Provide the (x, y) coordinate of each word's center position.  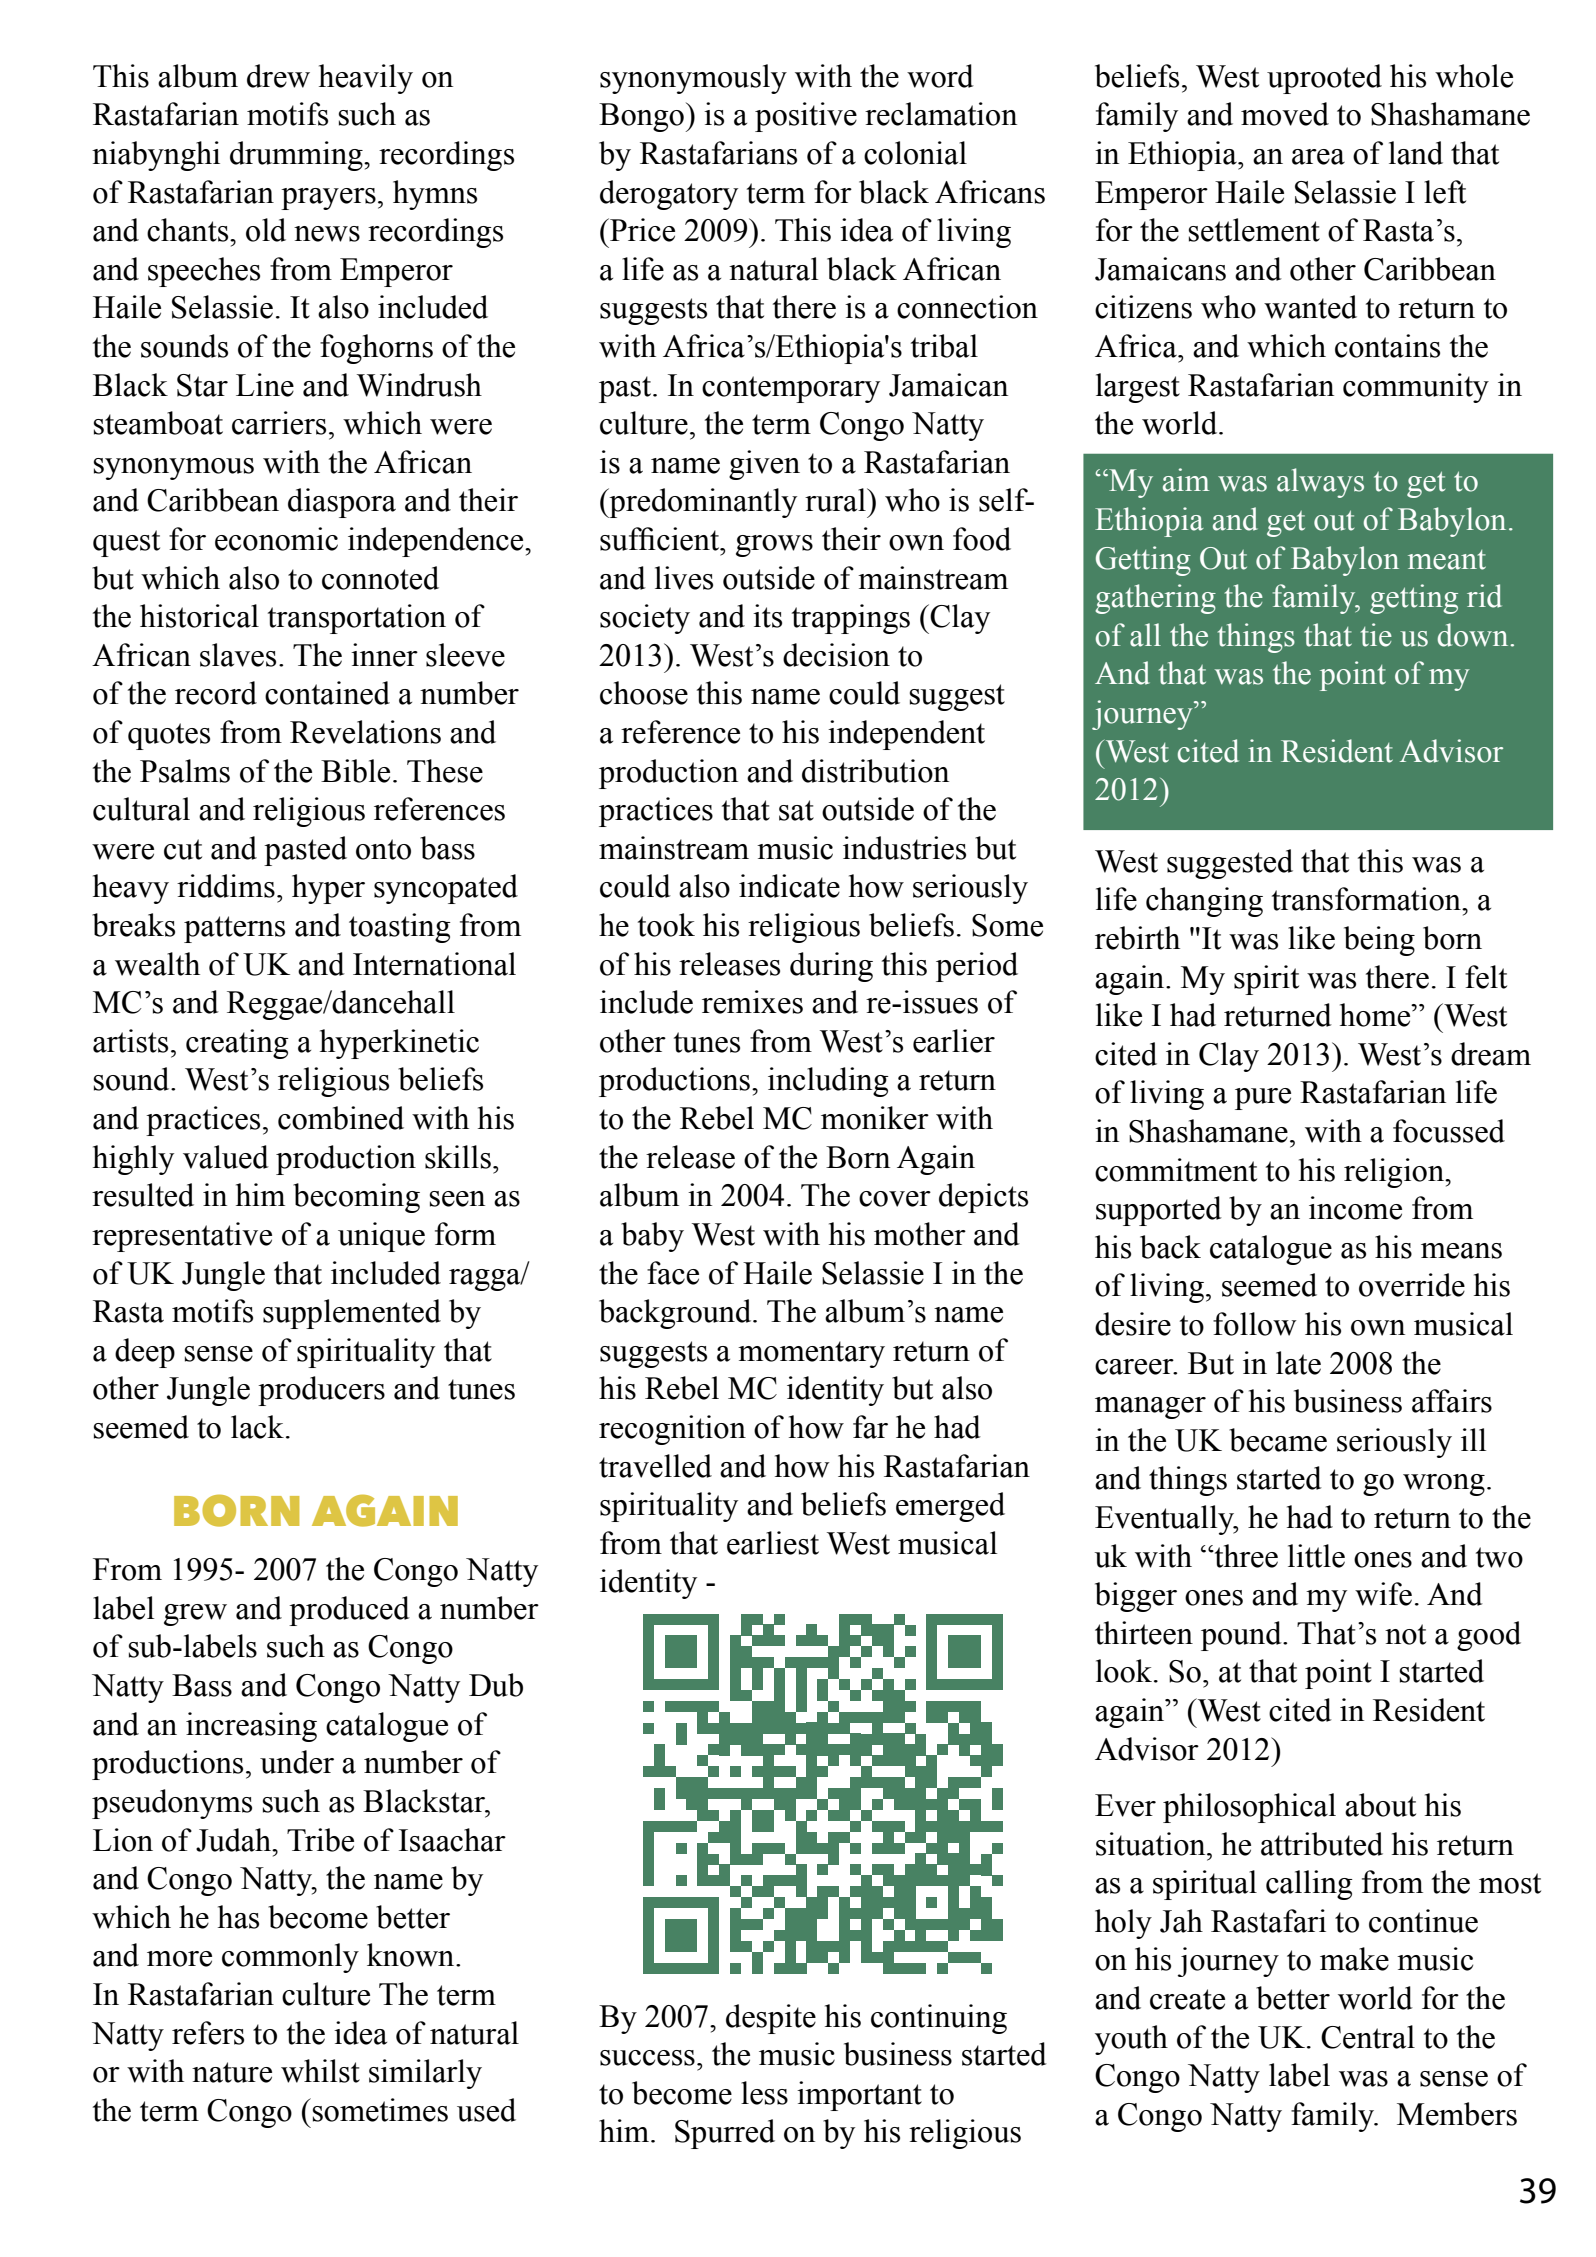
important (859, 2096)
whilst (320, 2071)
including (828, 1082)
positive (806, 117)
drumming (297, 156)
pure (1263, 1099)
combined (341, 1118)
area (1318, 157)
